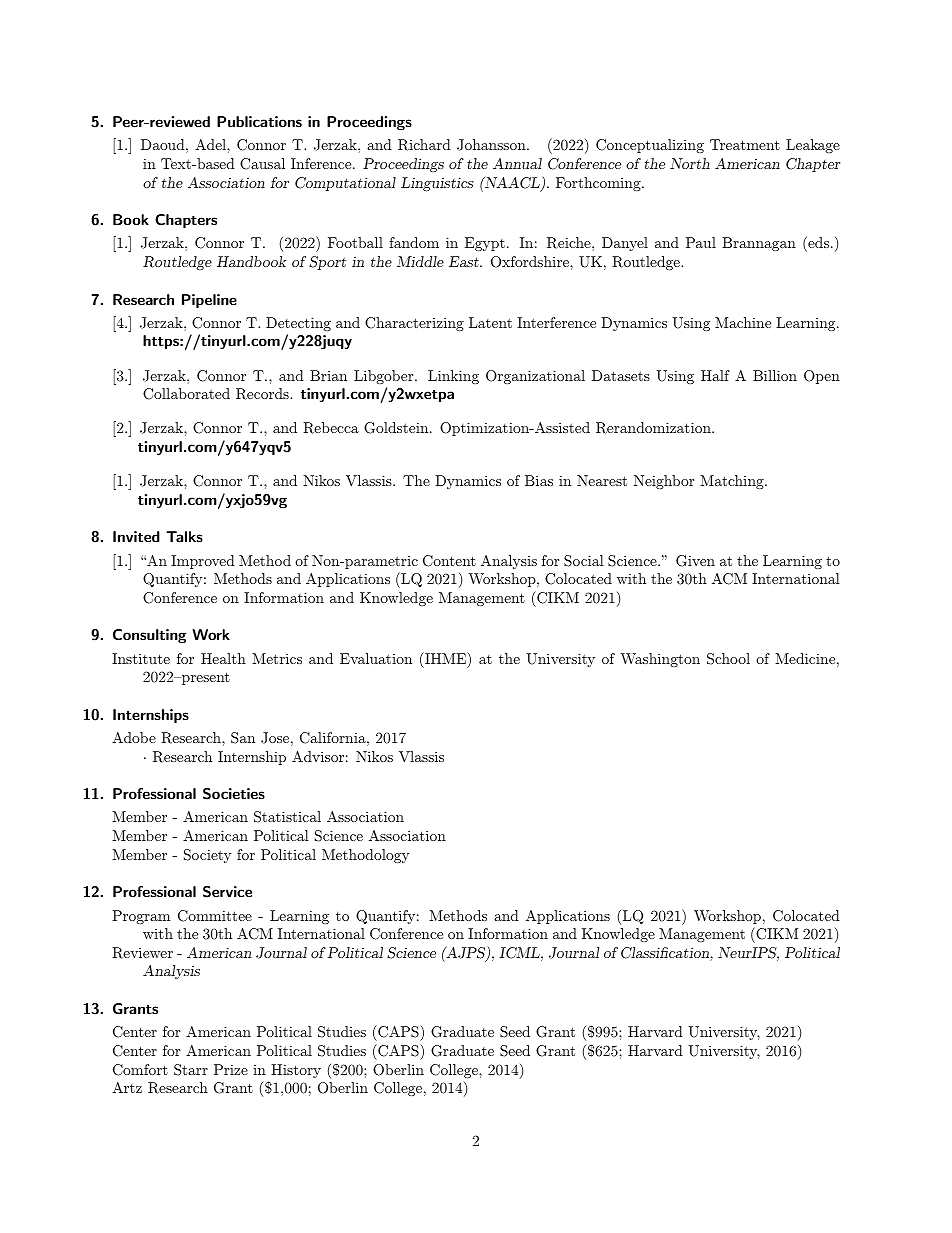 This screenshot has height=1233, width=952. Describe the element at coordinates (666, 954) in the screenshot. I see `Classification` at that location.
